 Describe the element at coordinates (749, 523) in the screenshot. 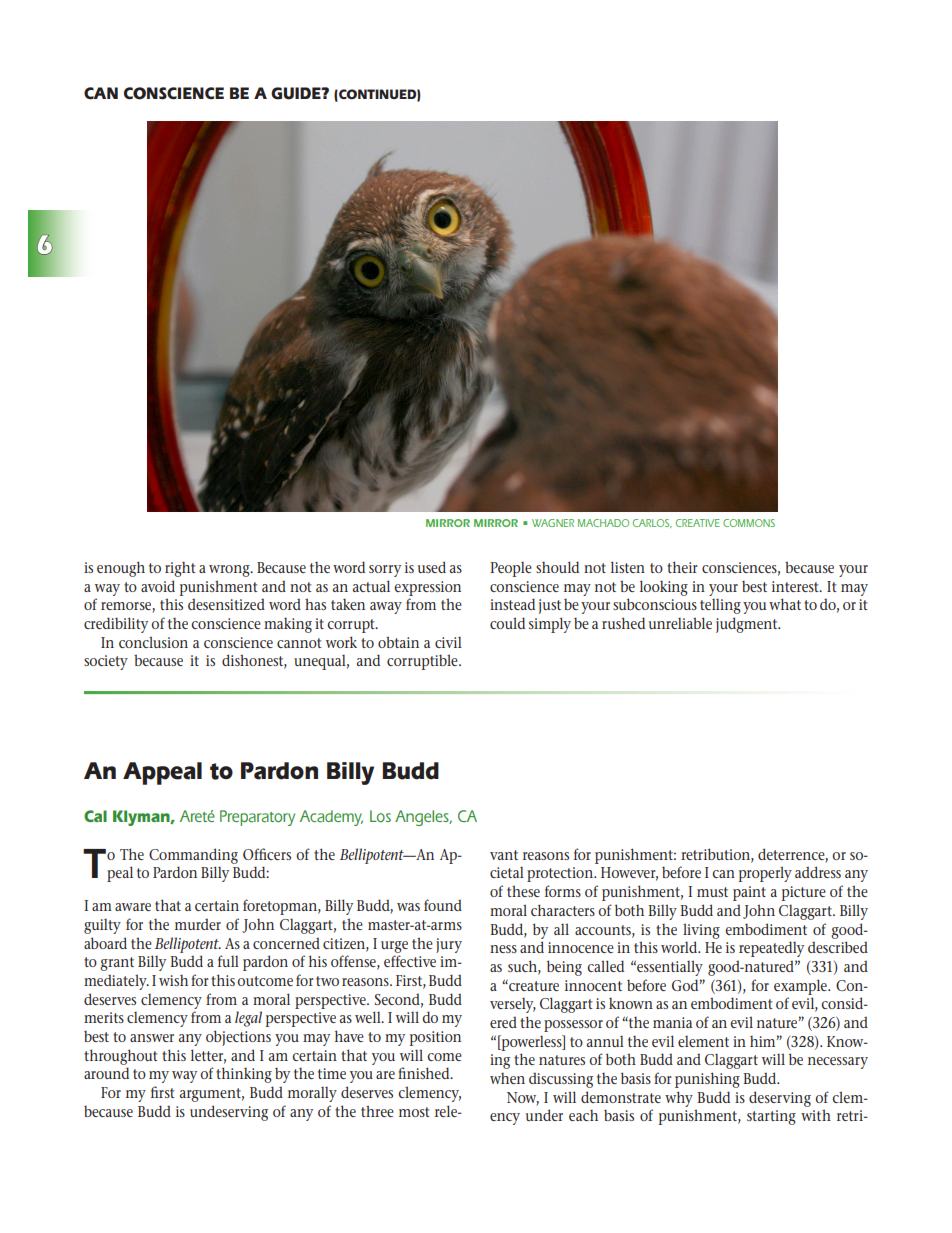

I see `COMMONS` at that location.
